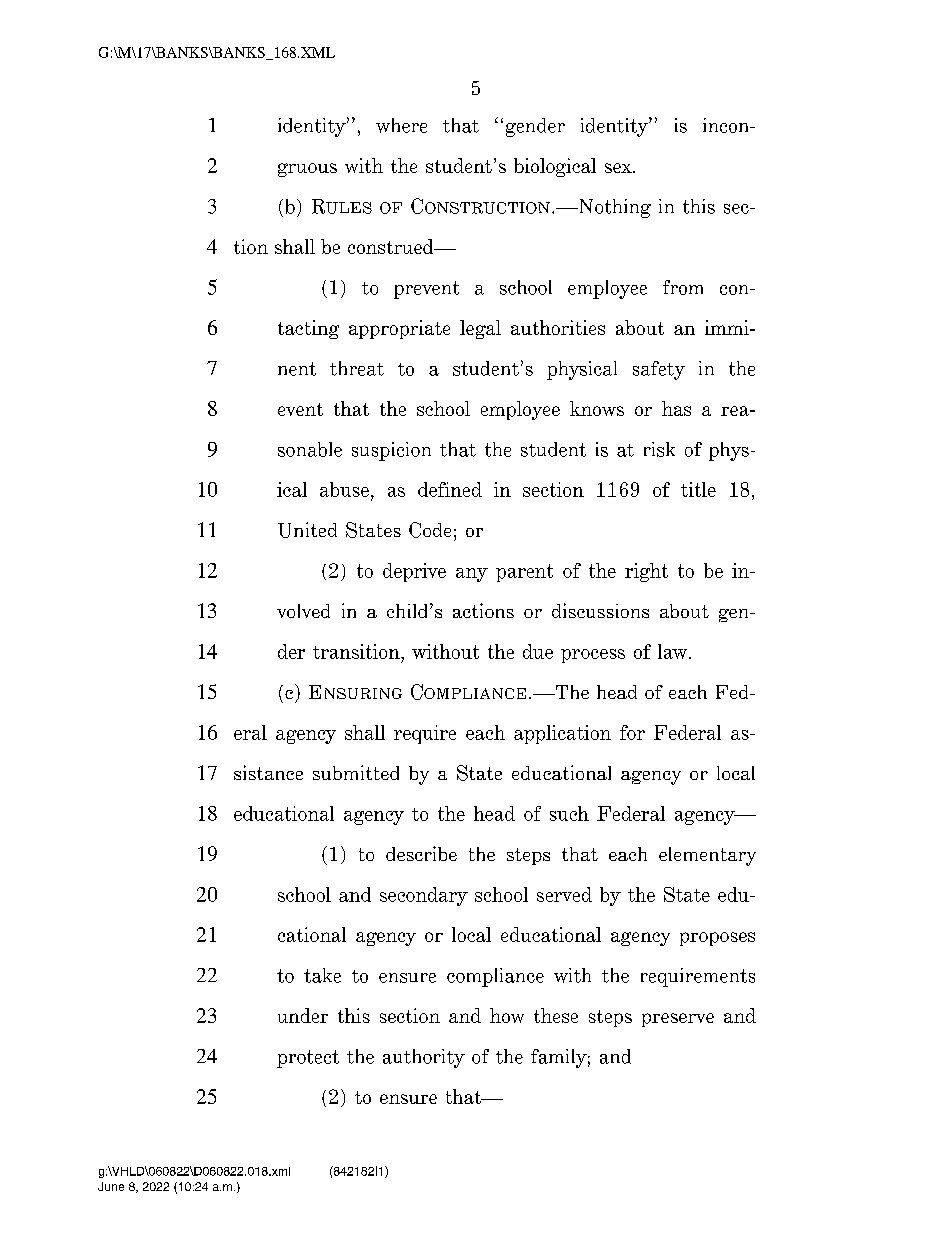  What do you see at coordinates (401, 125) in the document?
I see `where` at bounding box center [401, 125].
